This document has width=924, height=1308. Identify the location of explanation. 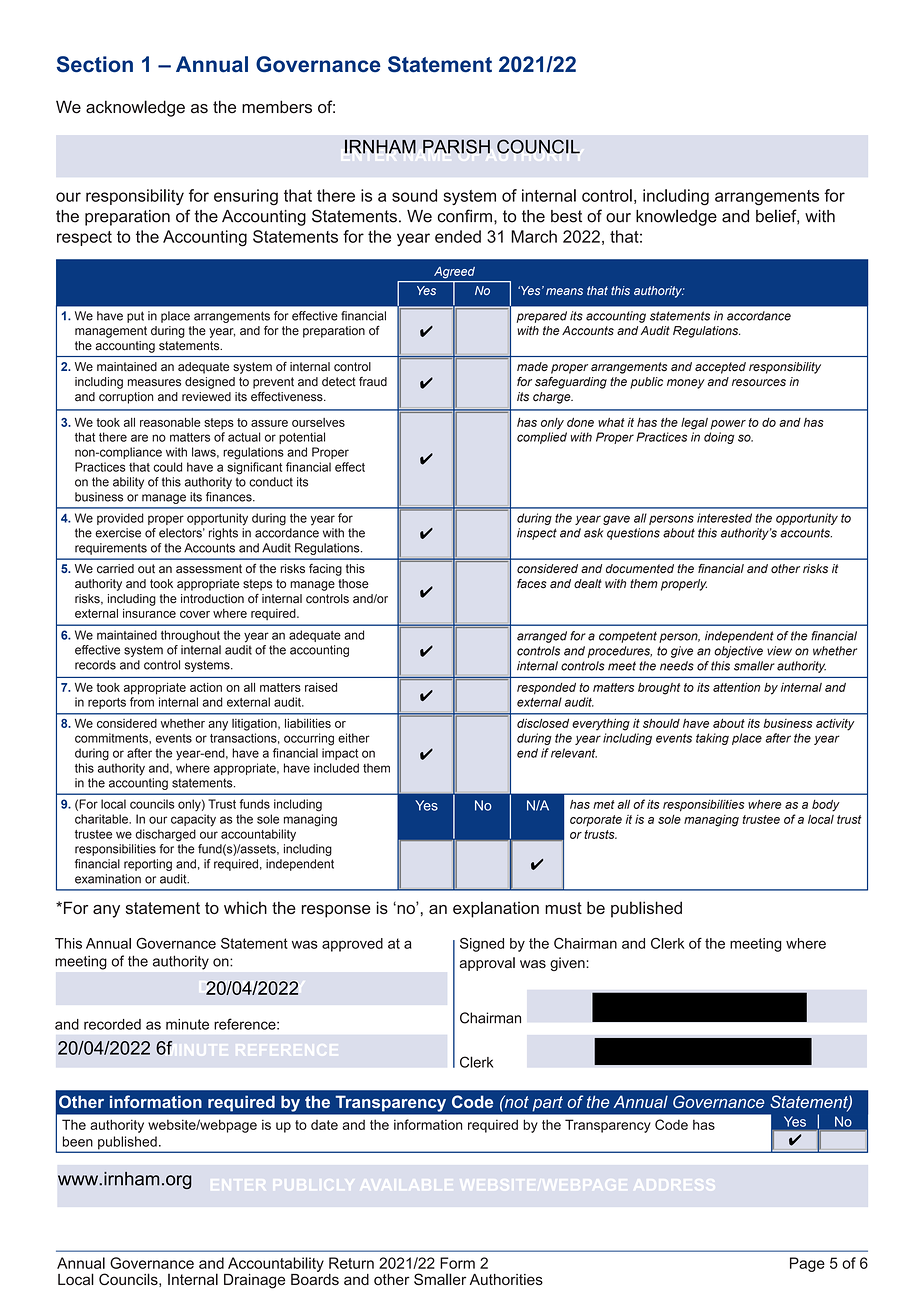
(496, 909).
